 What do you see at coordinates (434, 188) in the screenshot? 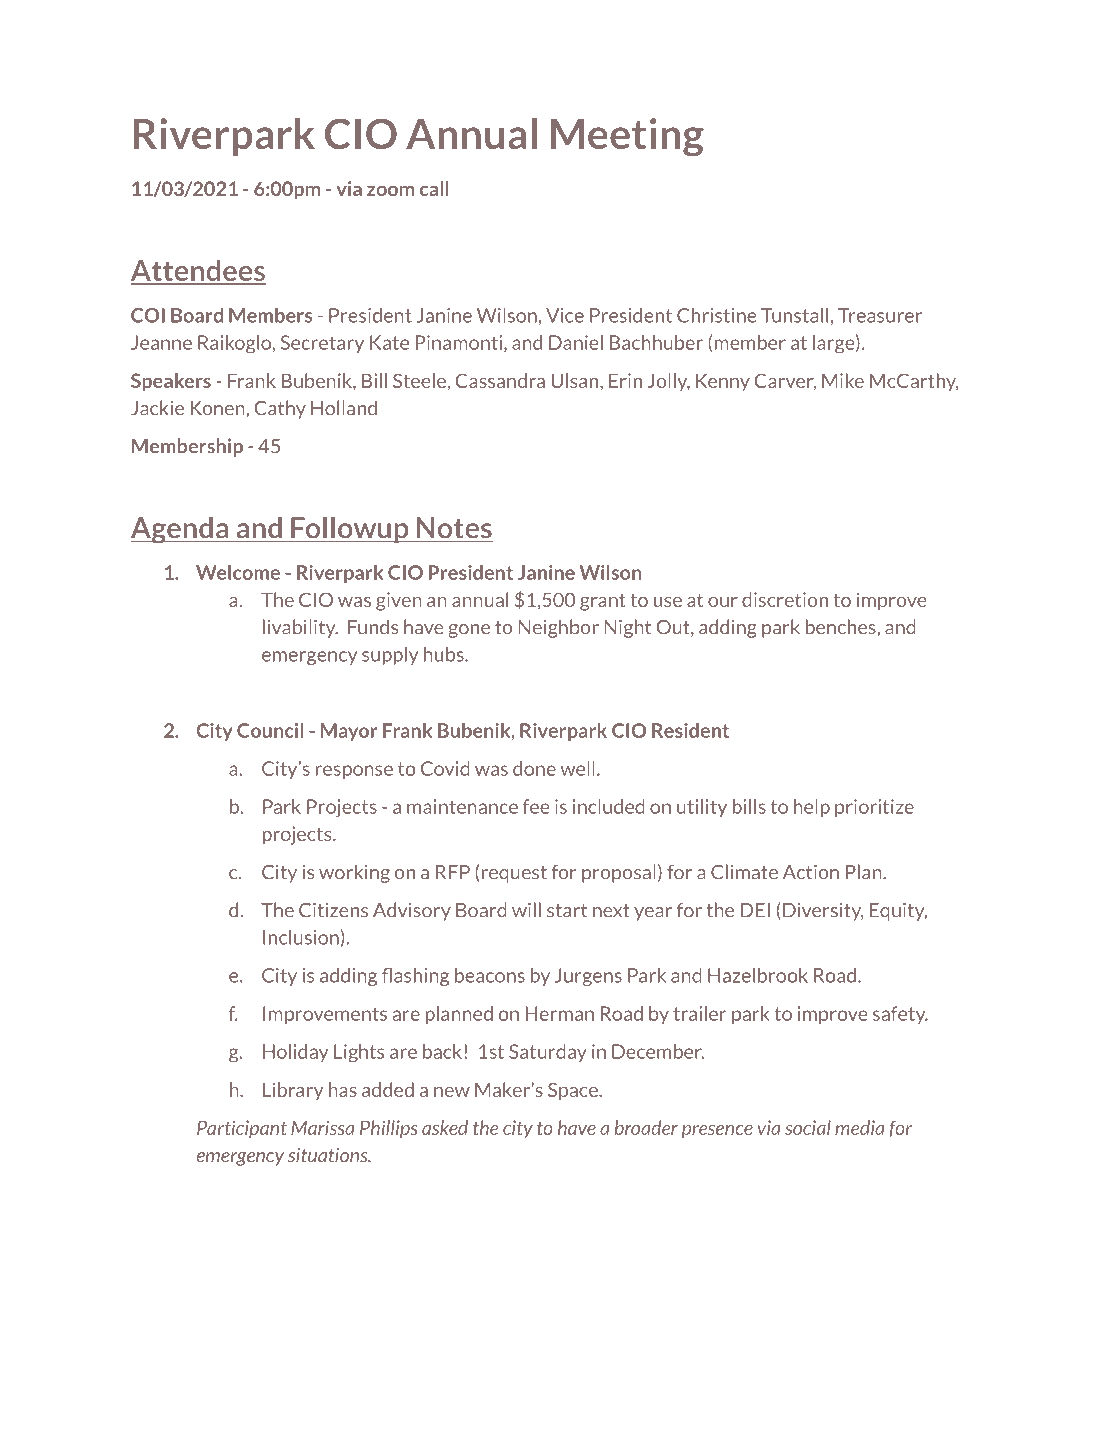
I see `call` at bounding box center [434, 188].
